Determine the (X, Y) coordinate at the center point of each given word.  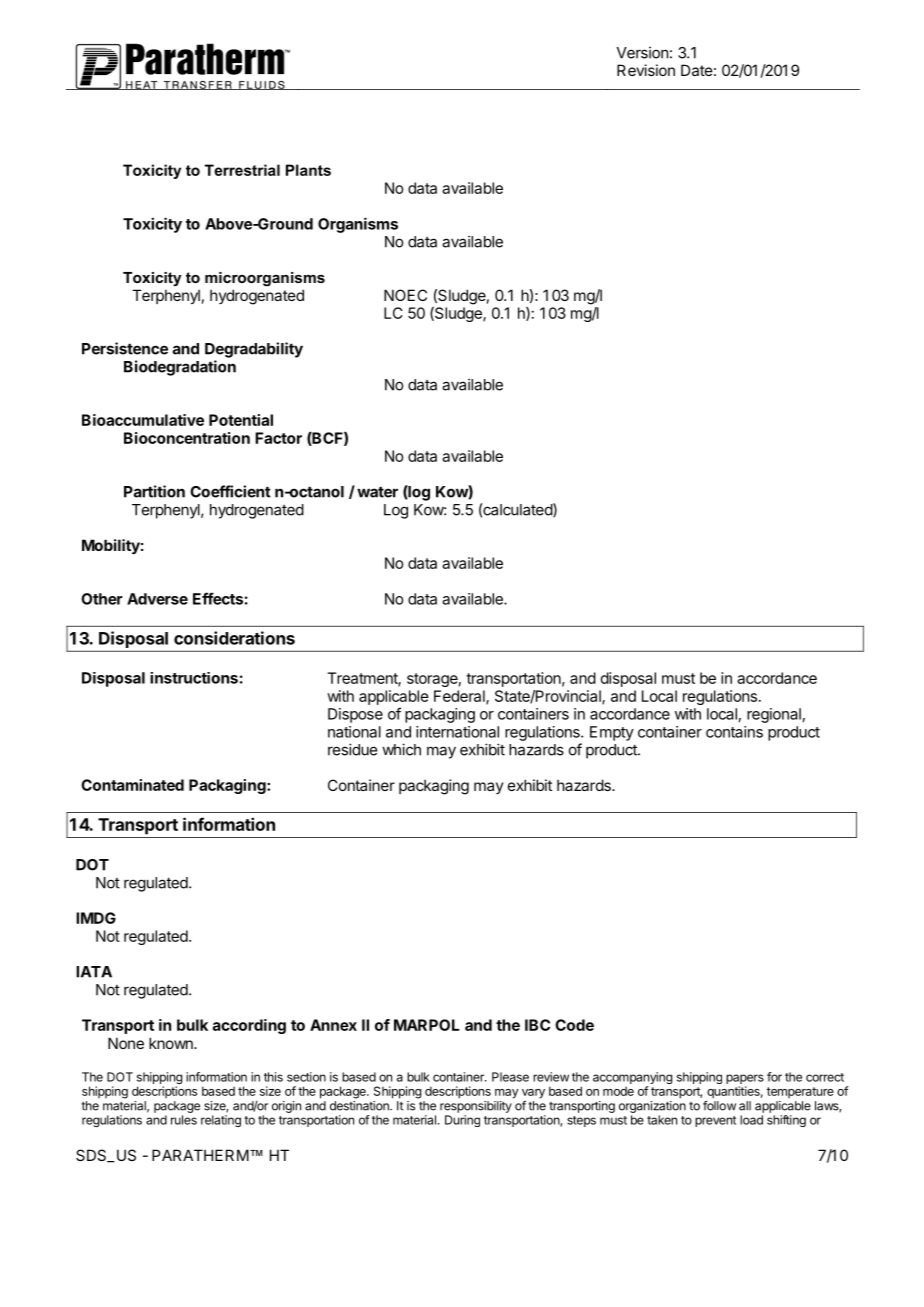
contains (734, 732)
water (377, 492)
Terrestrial (242, 170)
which (401, 749)
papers (745, 1080)
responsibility (476, 1107)
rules (184, 1120)
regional (774, 715)
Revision (646, 70)
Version (642, 52)
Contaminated (132, 785)
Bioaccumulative (143, 420)
